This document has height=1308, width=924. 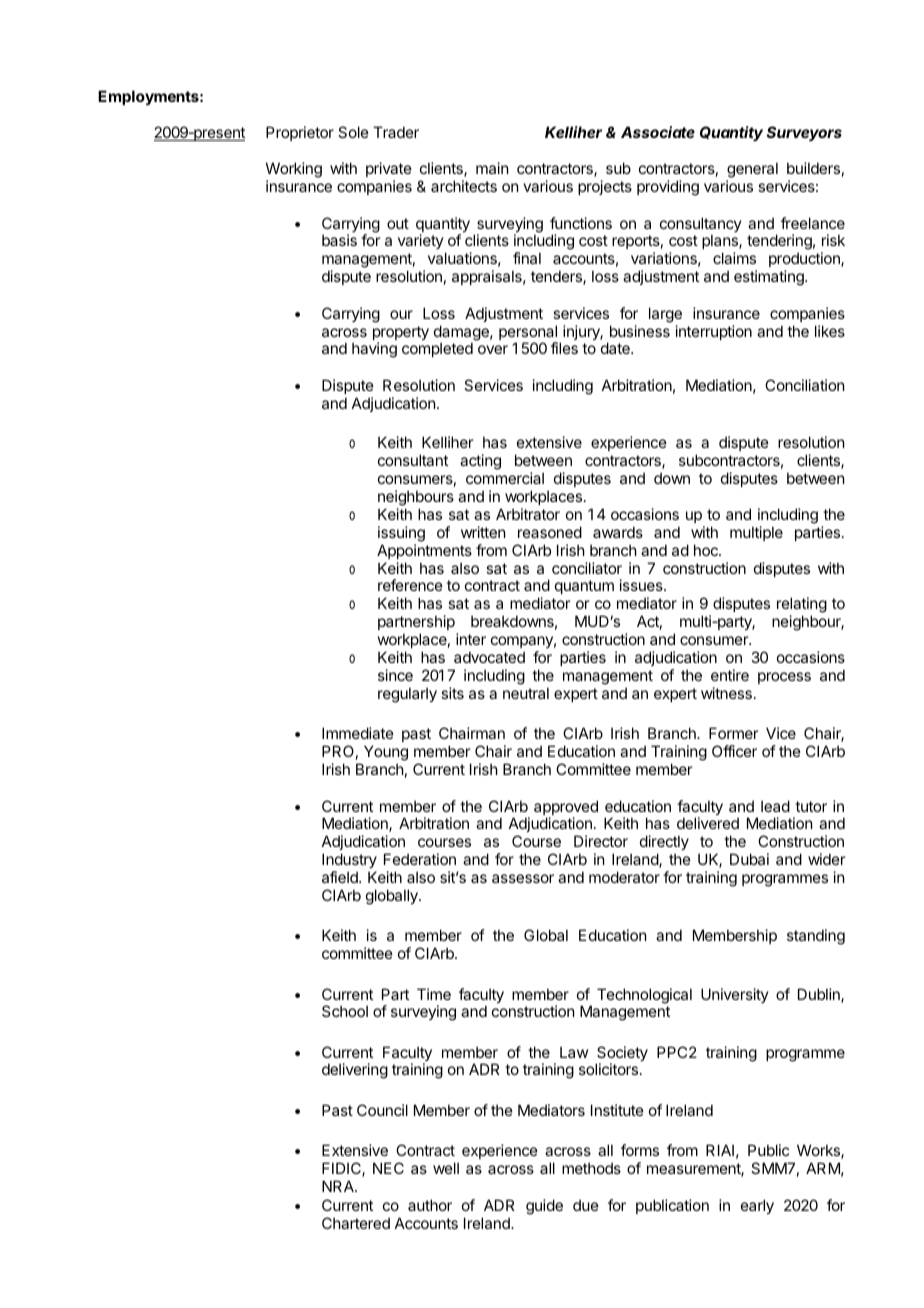 What do you see at coordinates (339, 1186) in the document?
I see `NRA` at bounding box center [339, 1186].
